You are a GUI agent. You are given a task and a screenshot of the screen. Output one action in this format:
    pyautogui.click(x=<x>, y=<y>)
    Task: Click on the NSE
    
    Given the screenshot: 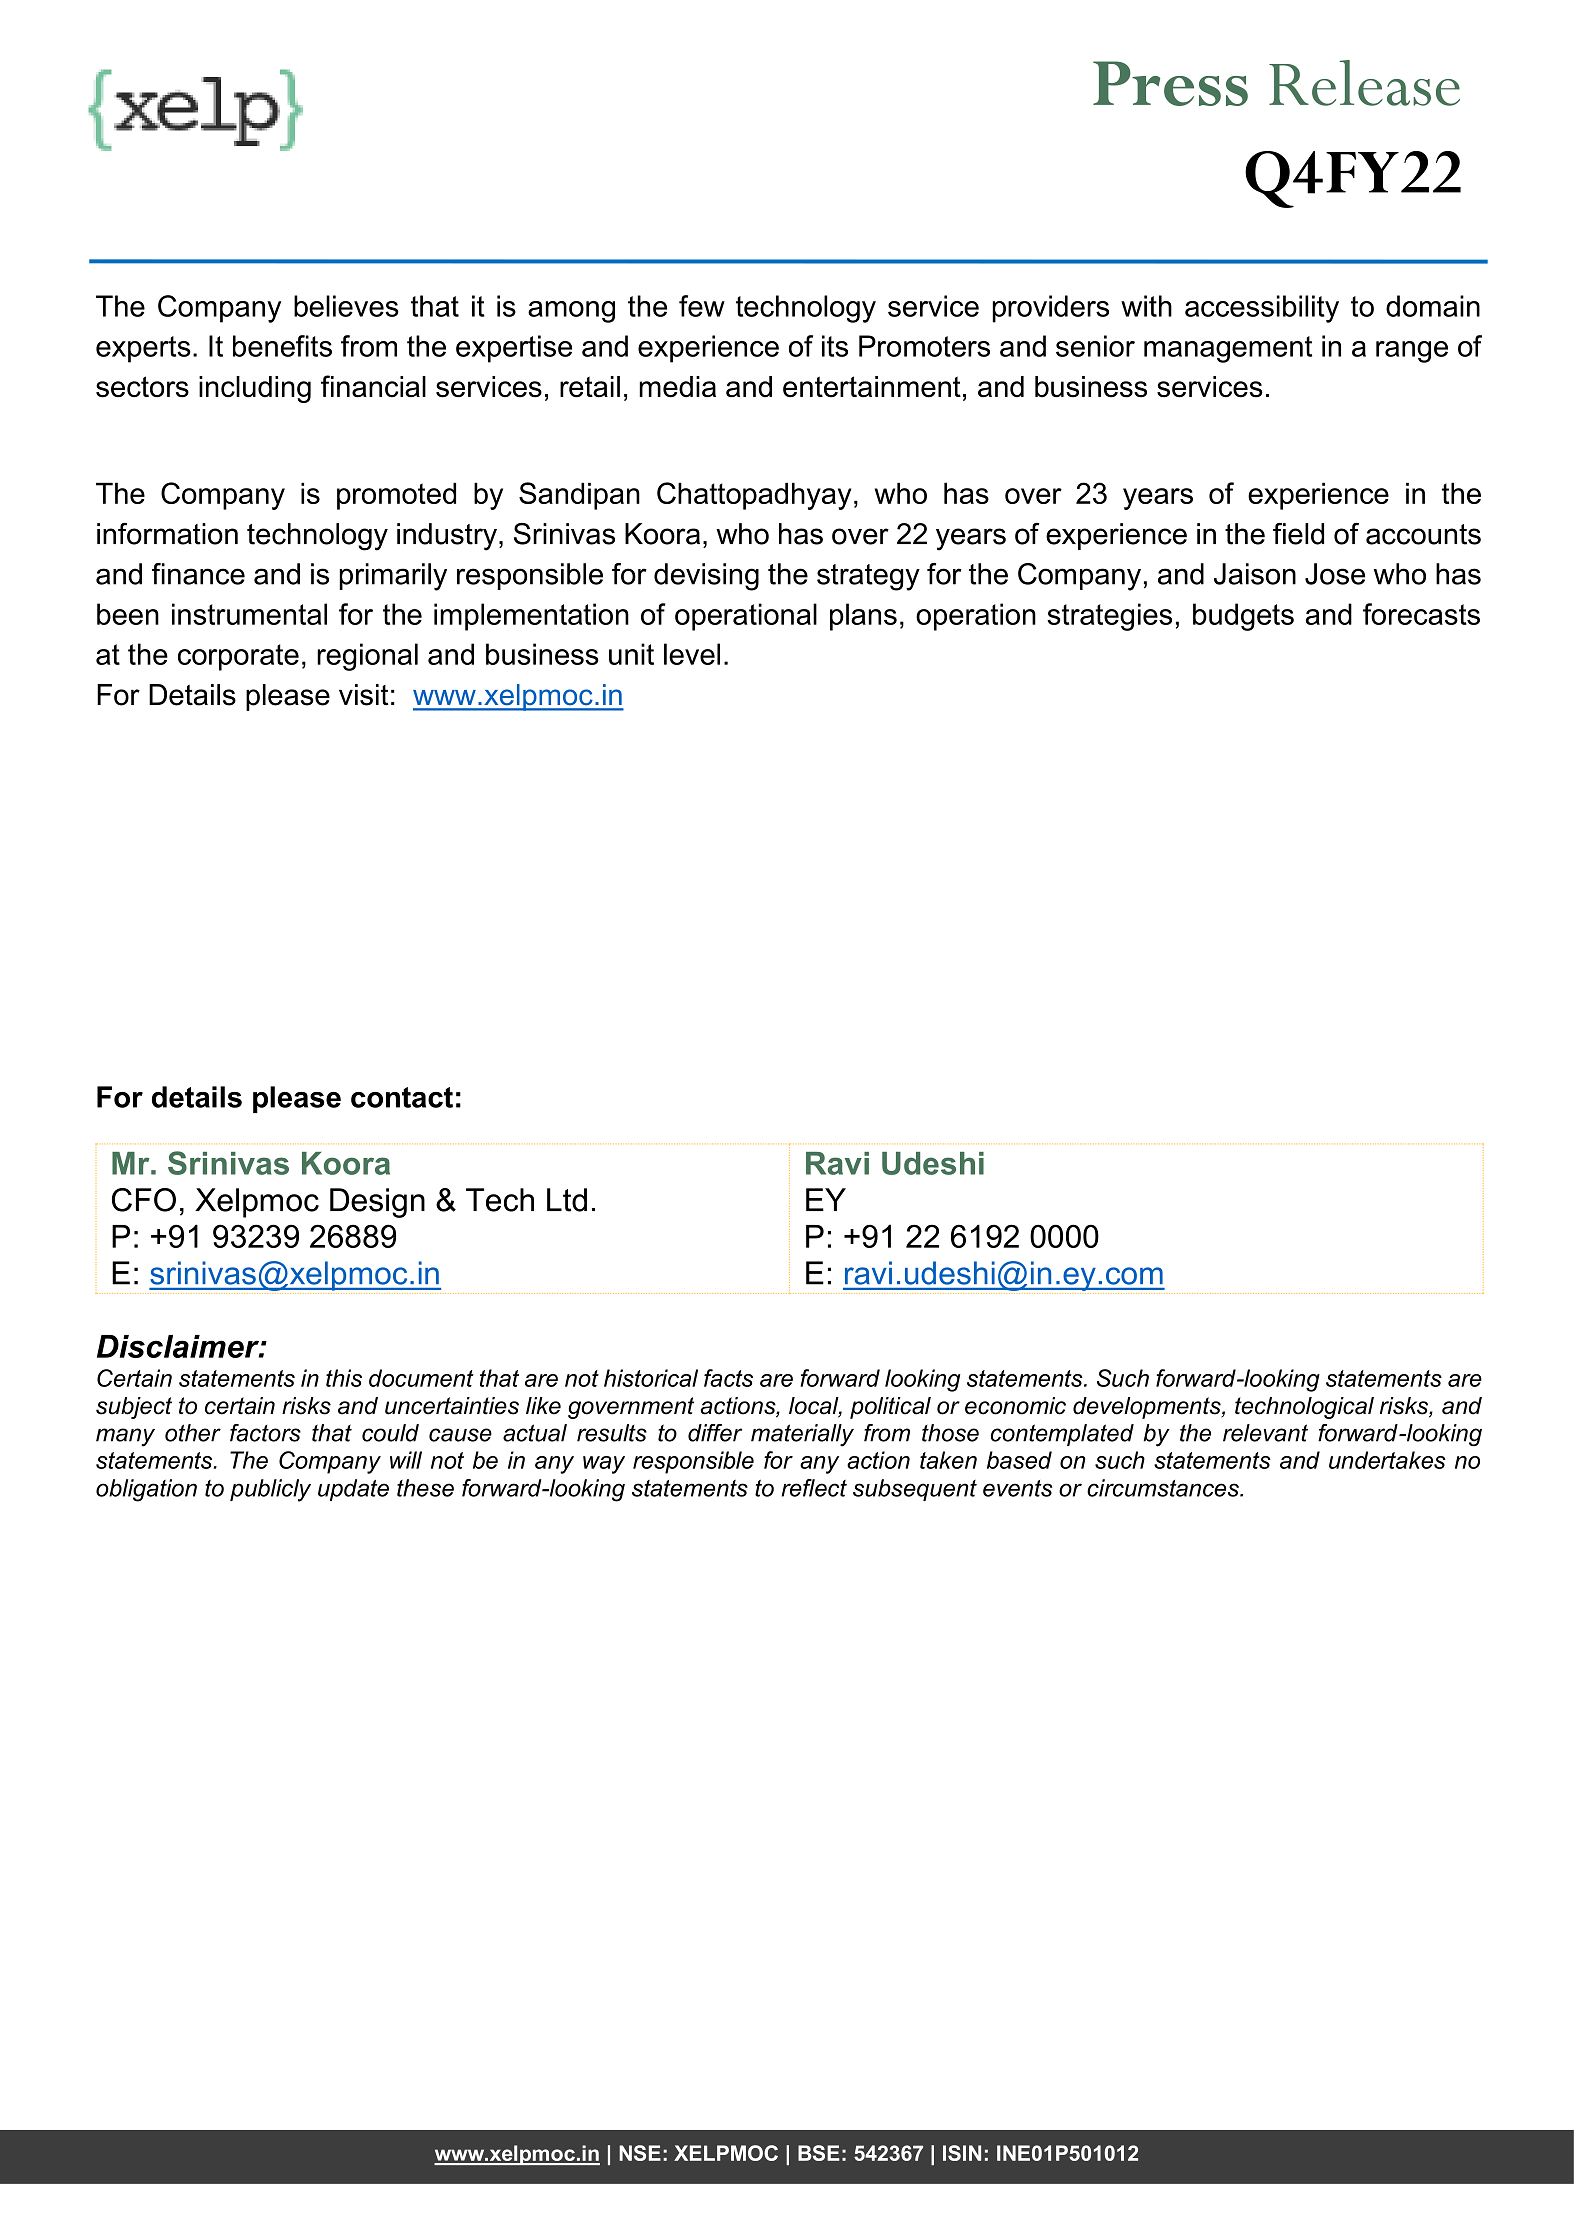 What is the action you would take?
    pyautogui.click(x=640, y=2153)
